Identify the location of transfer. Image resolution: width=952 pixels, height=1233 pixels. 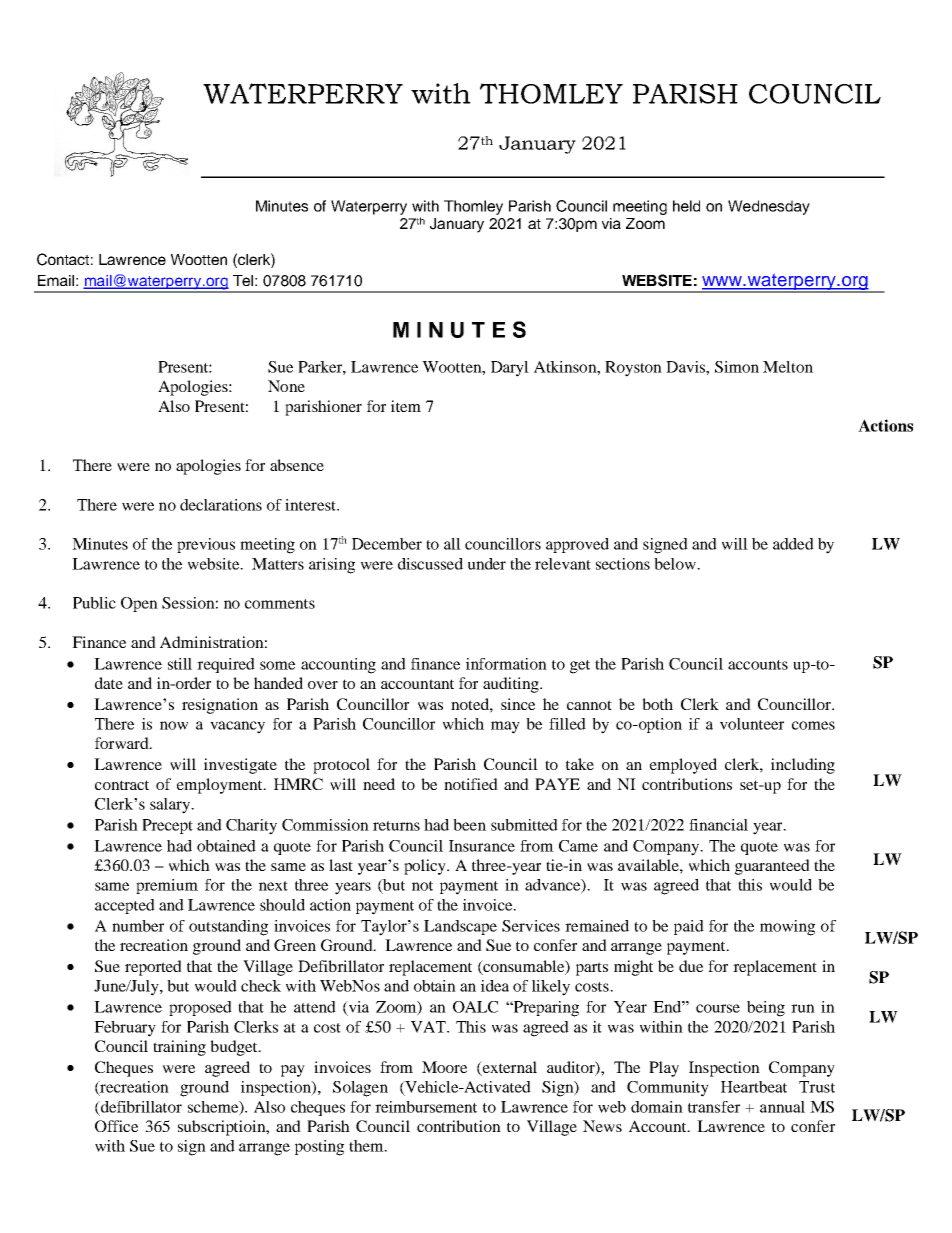
(714, 1107).
